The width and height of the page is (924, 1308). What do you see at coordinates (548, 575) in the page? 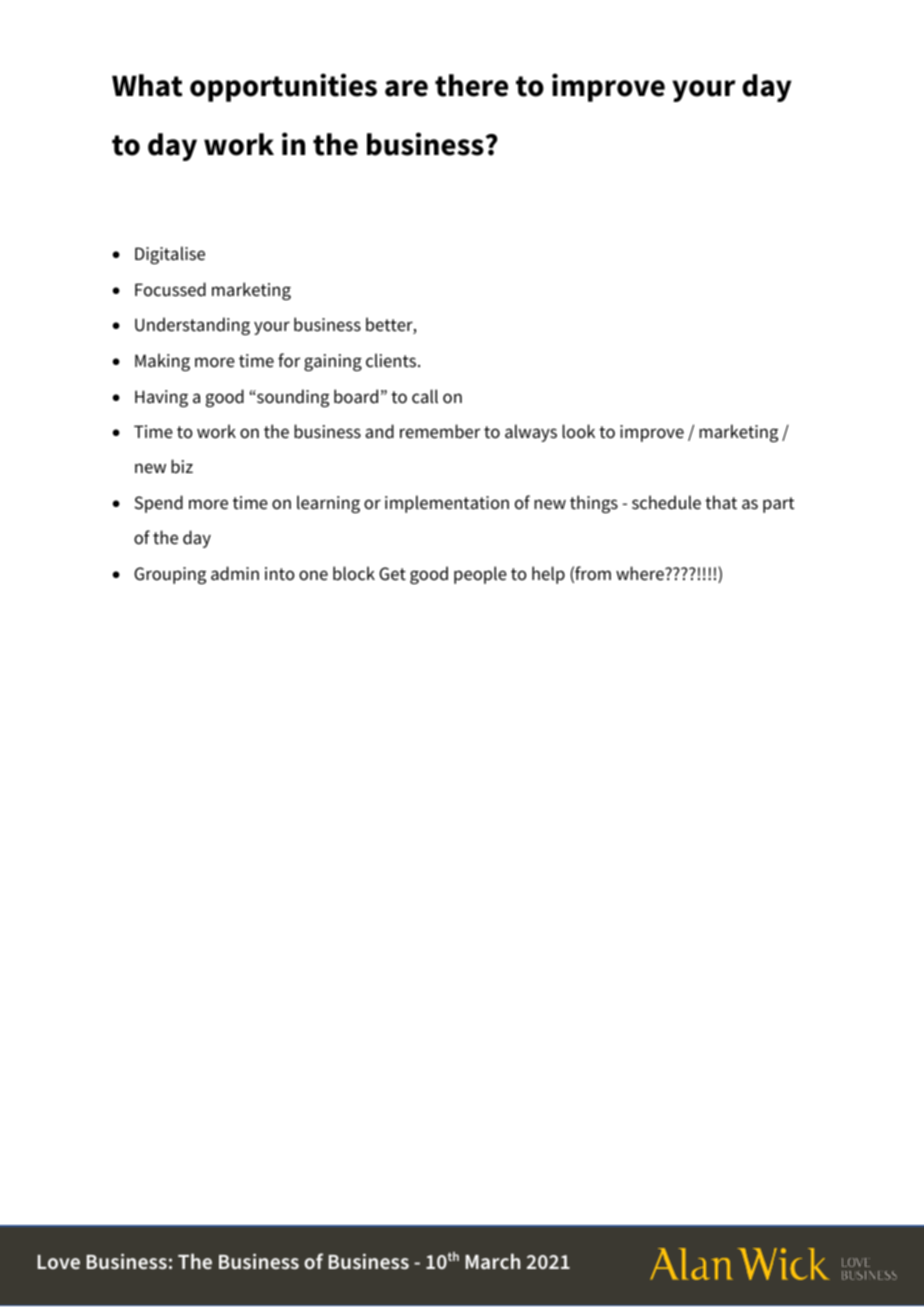
I see `help` at bounding box center [548, 575].
